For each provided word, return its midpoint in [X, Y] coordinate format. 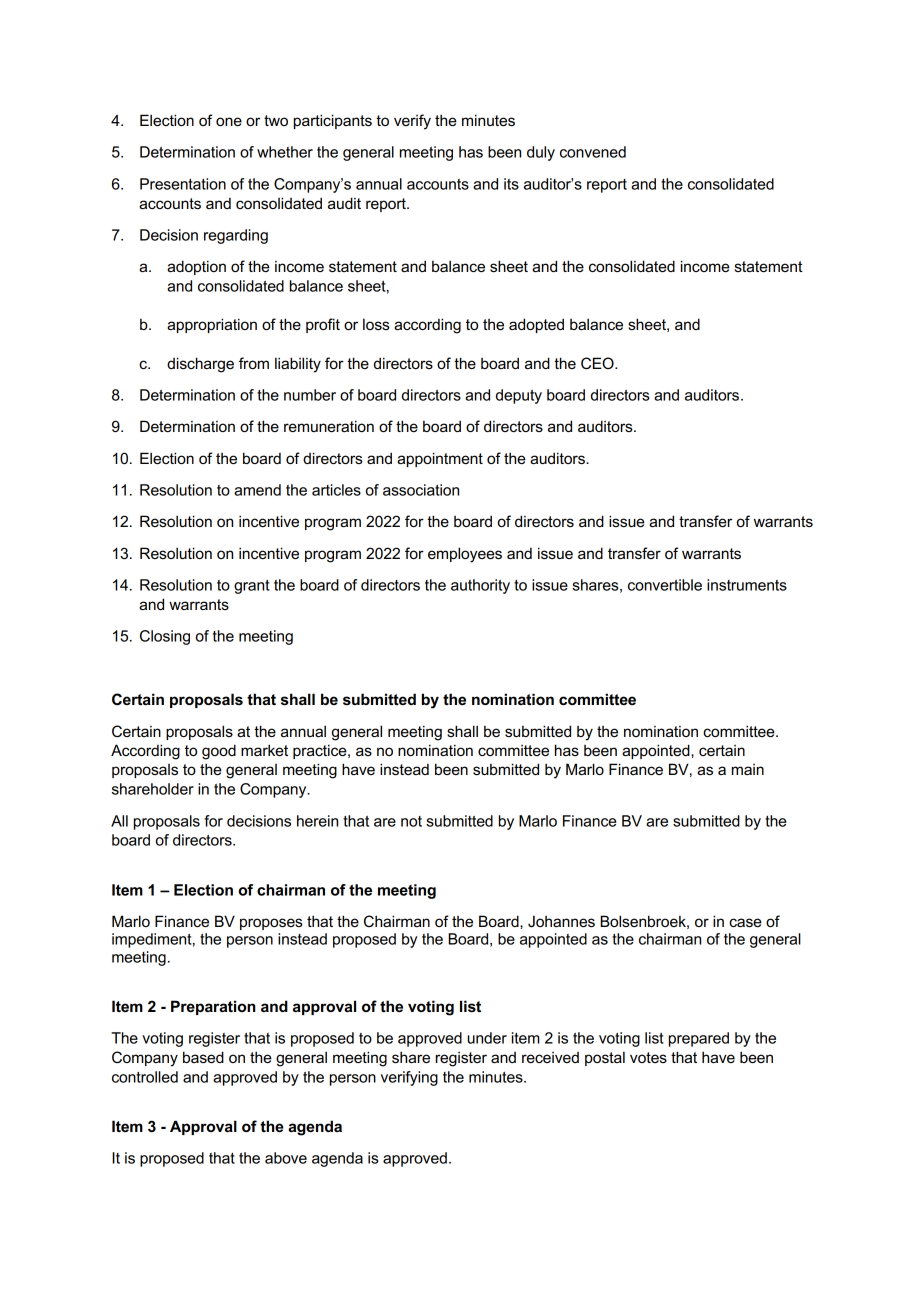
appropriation [212, 325]
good [219, 752]
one [229, 121]
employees [465, 555]
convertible [665, 585]
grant [252, 587]
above [286, 1158]
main [748, 769]
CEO [598, 363]
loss [376, 324]
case [745, 922]
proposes [271, 924]
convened [593, 152]
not [411, 821]
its [511, 184]
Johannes [561, 921]
